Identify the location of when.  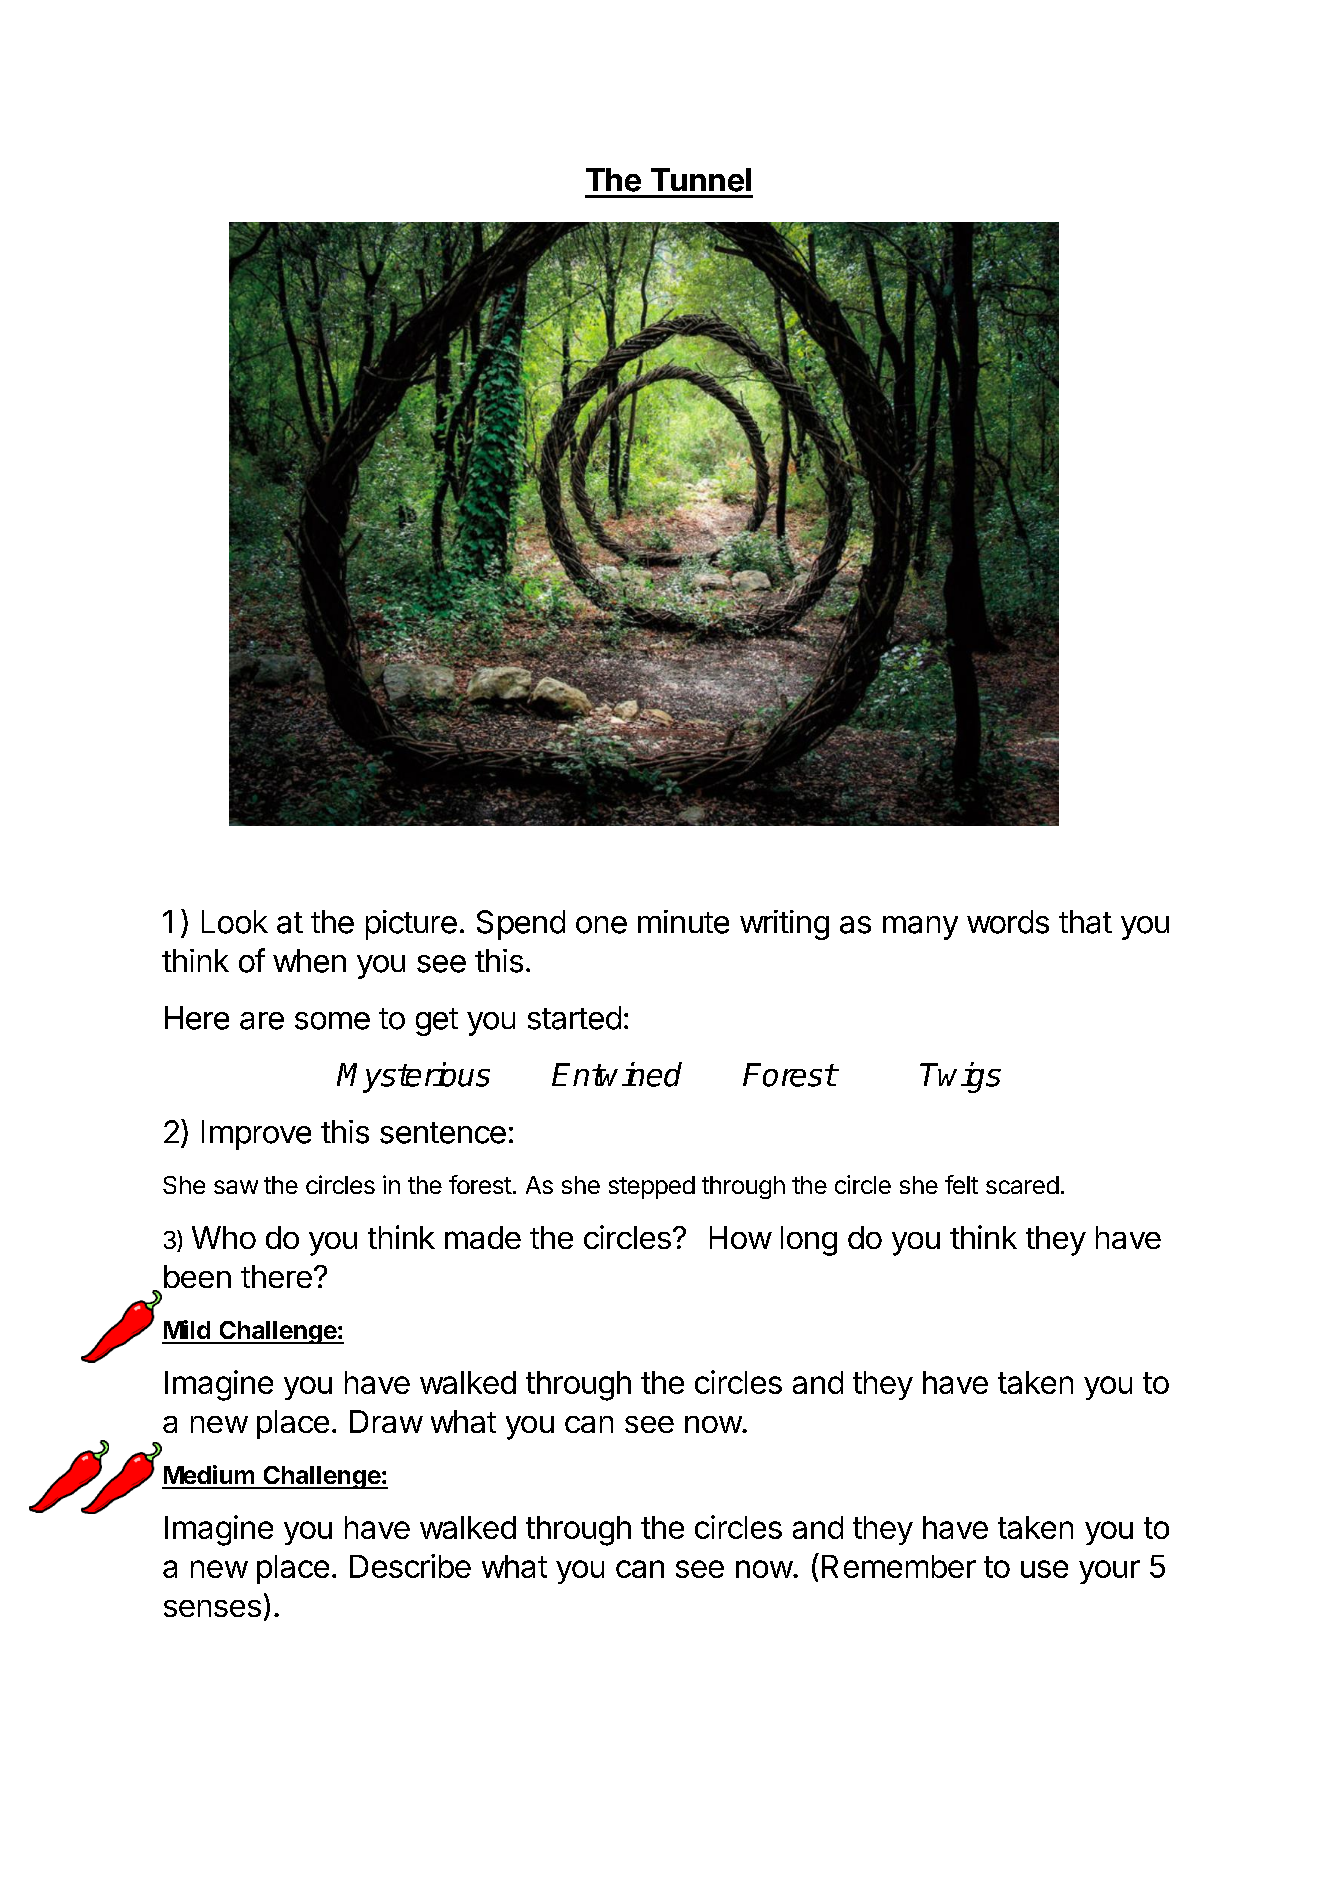
(309, 961).
